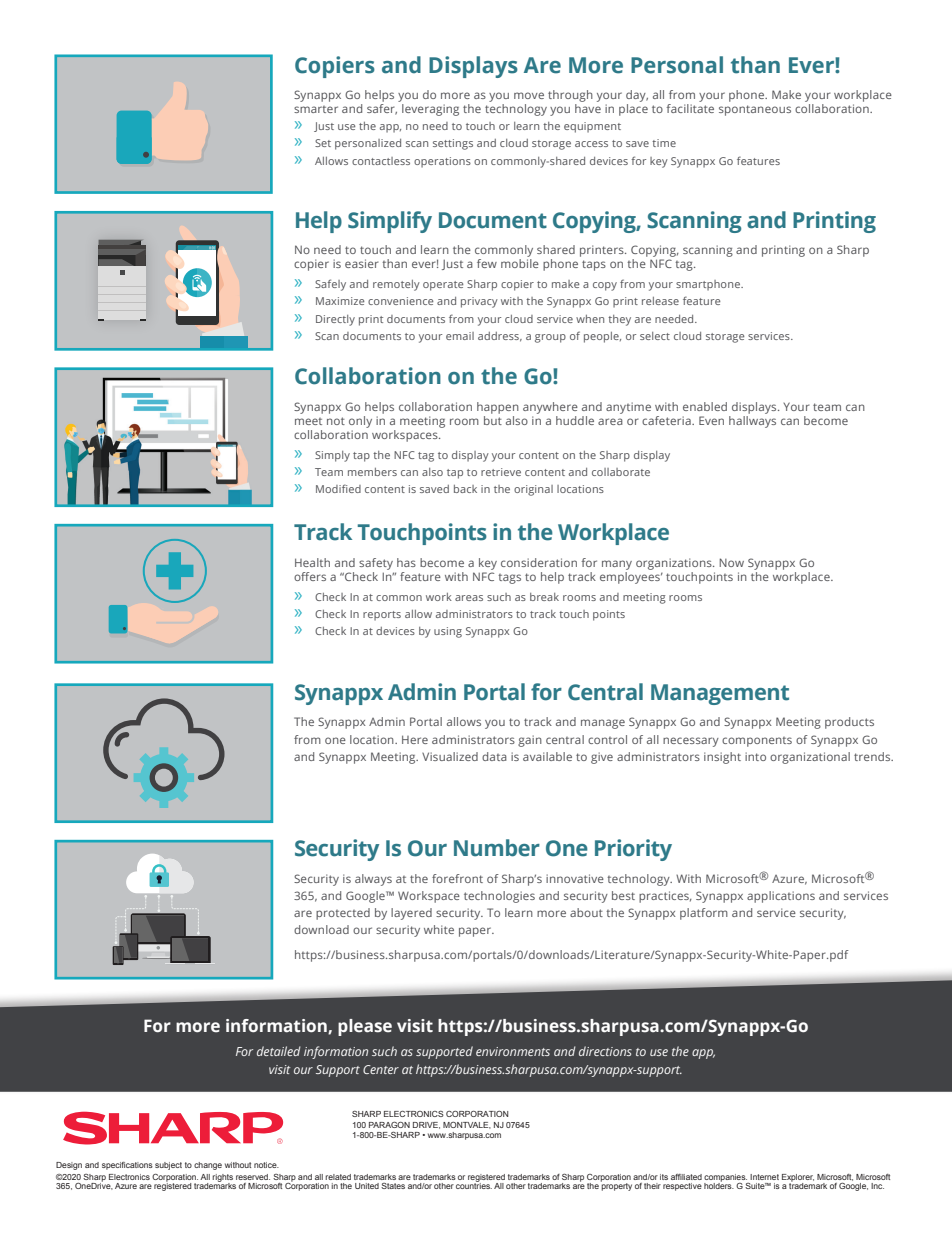 This screenshot has height=1233, width=952. I want to click on protected, so click(343, 914).
